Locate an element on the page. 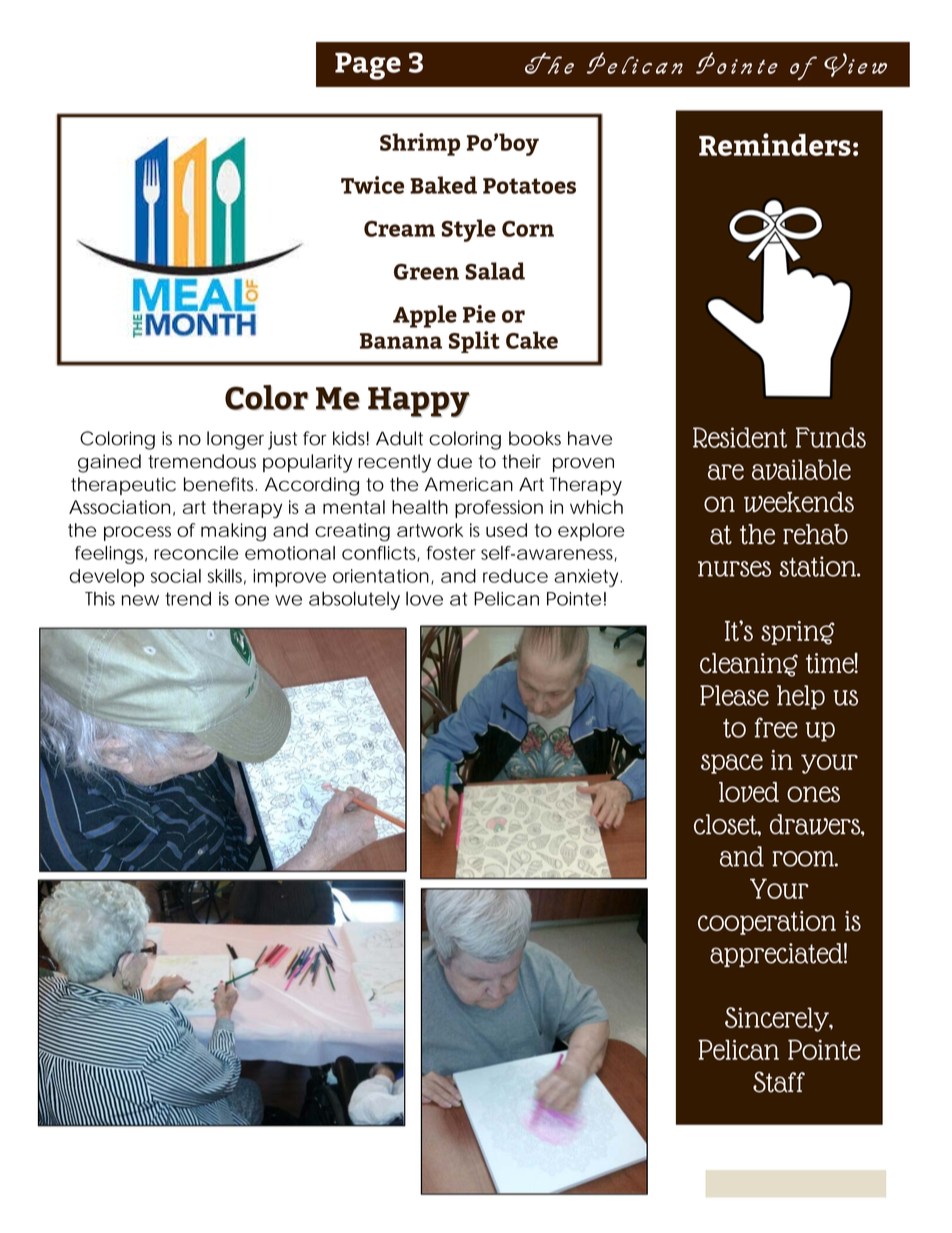 This page has height=1233, width=952. nurses is located at coordinates (734, 569).
